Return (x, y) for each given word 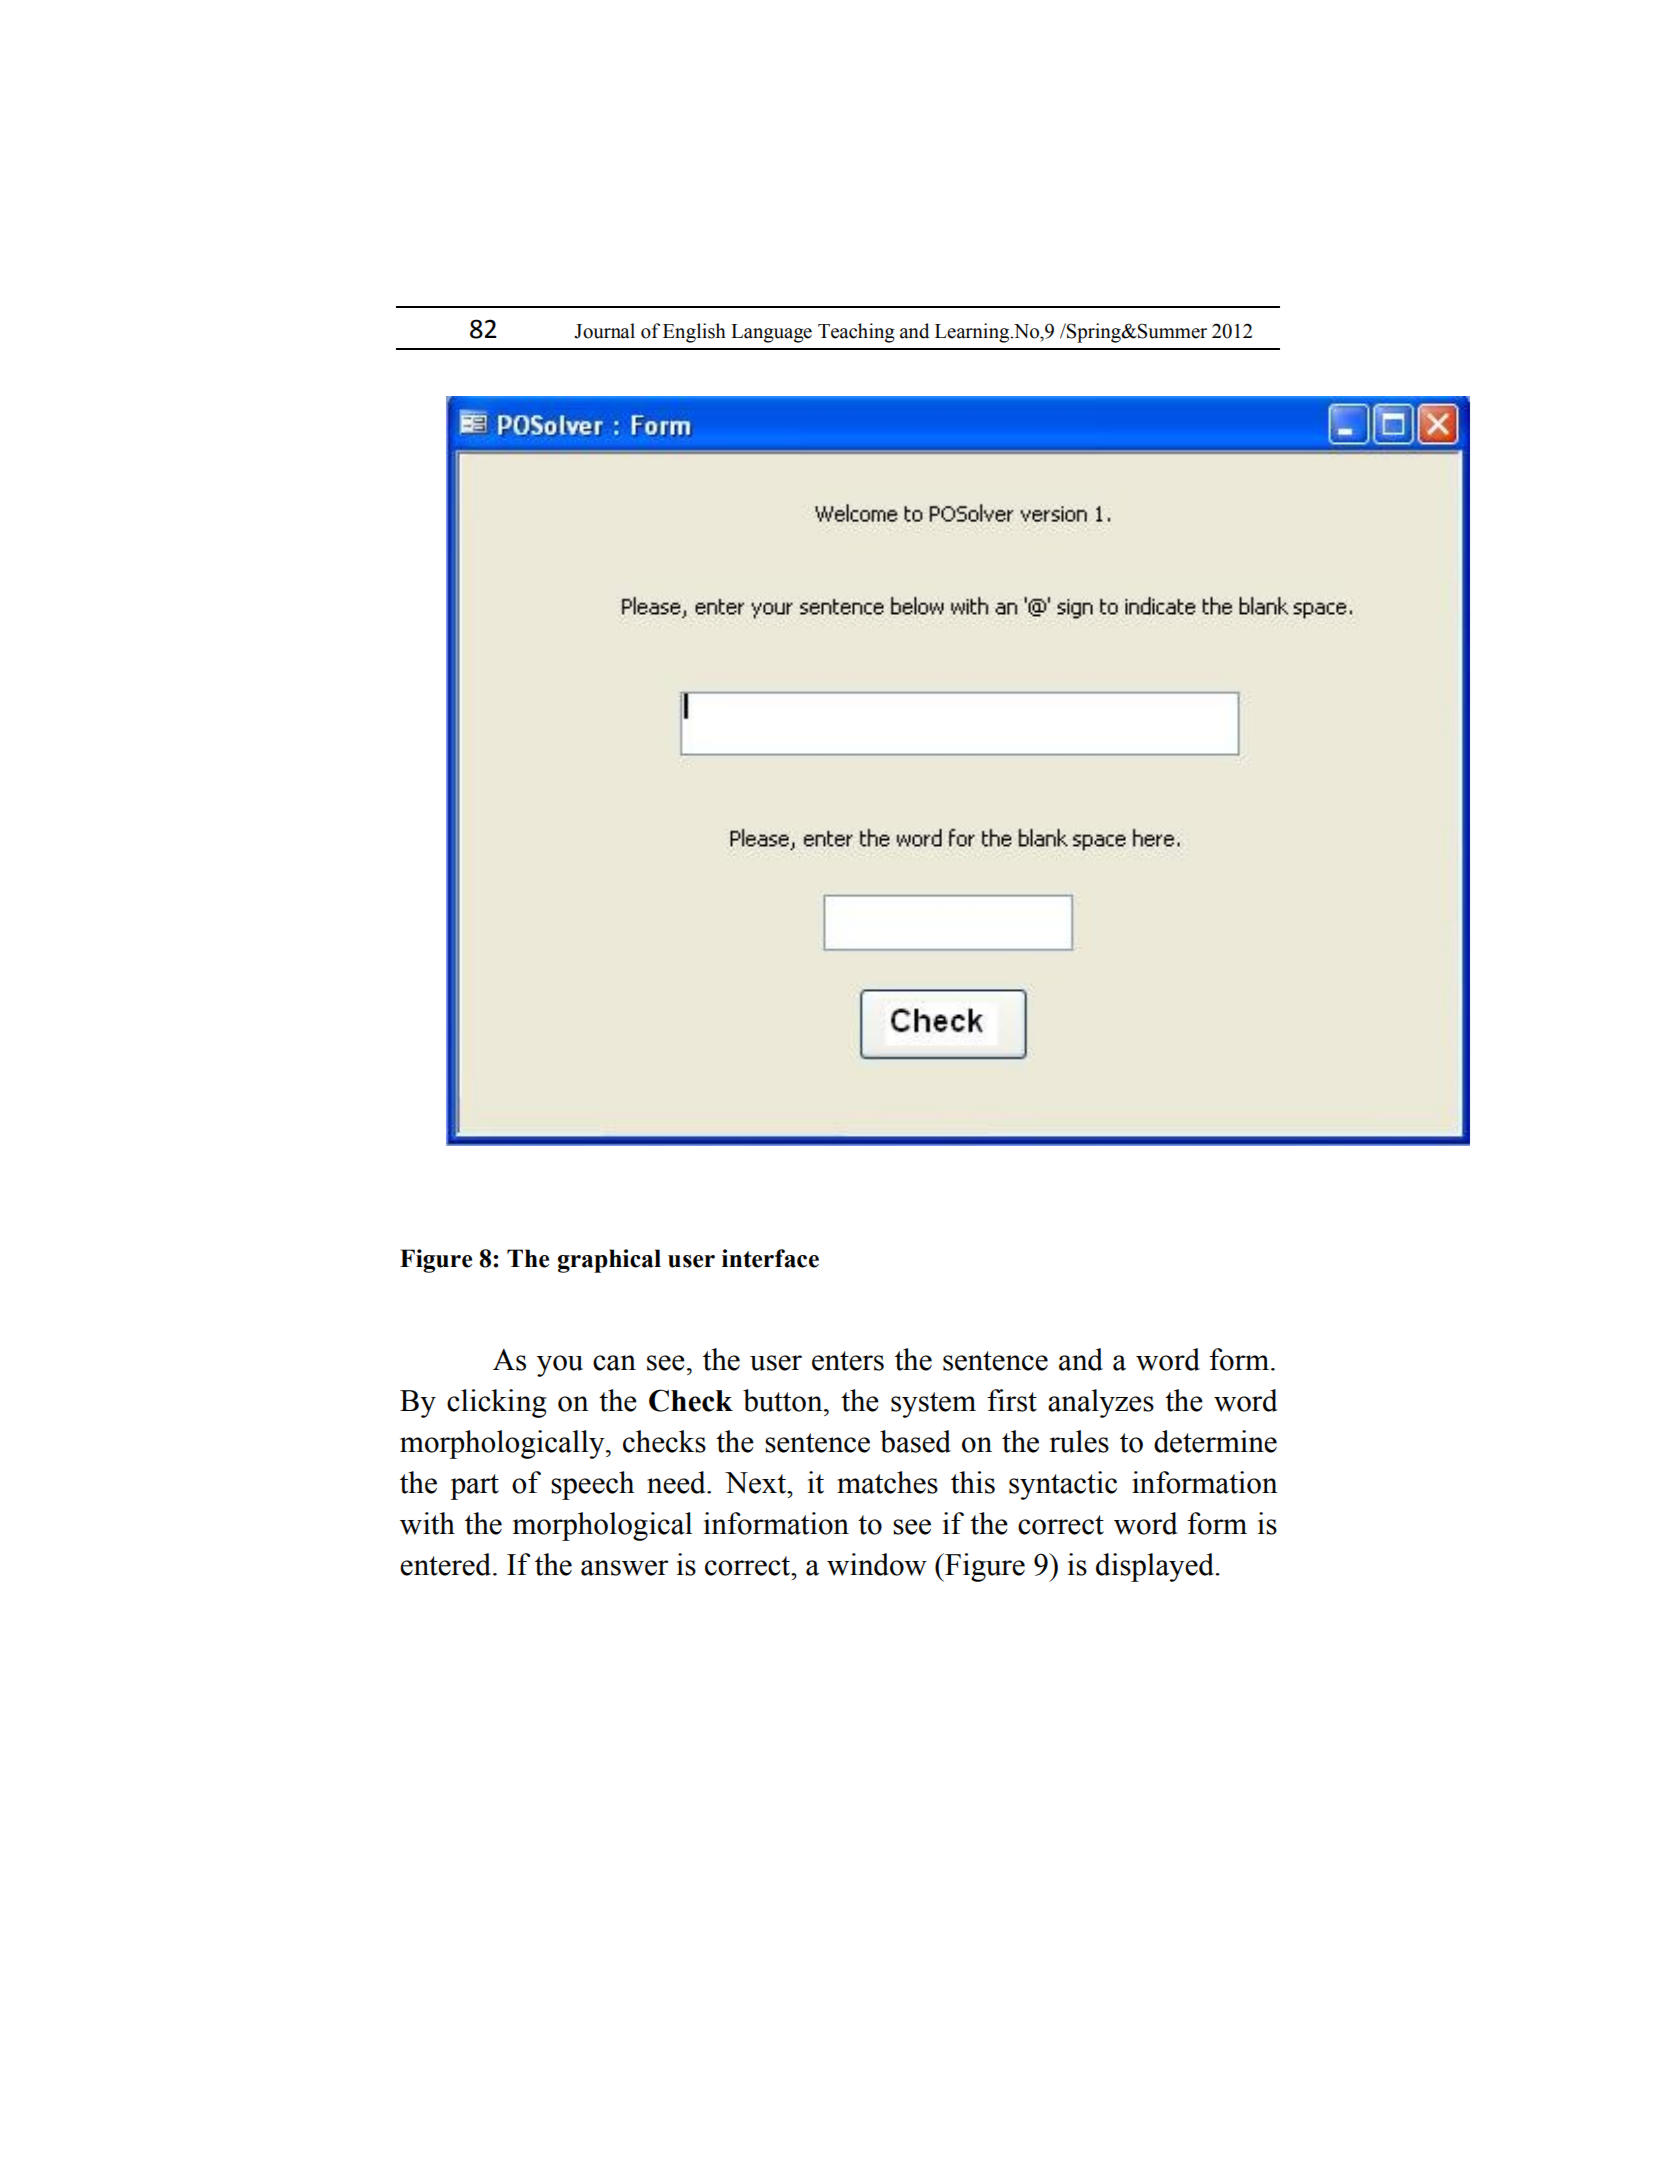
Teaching (856, 333)
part (474, 1487)
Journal (604, 331)
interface (770, 1258)
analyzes (1101, 1403)
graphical (609, 1261)
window (877, 1564)
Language (771, 333)
